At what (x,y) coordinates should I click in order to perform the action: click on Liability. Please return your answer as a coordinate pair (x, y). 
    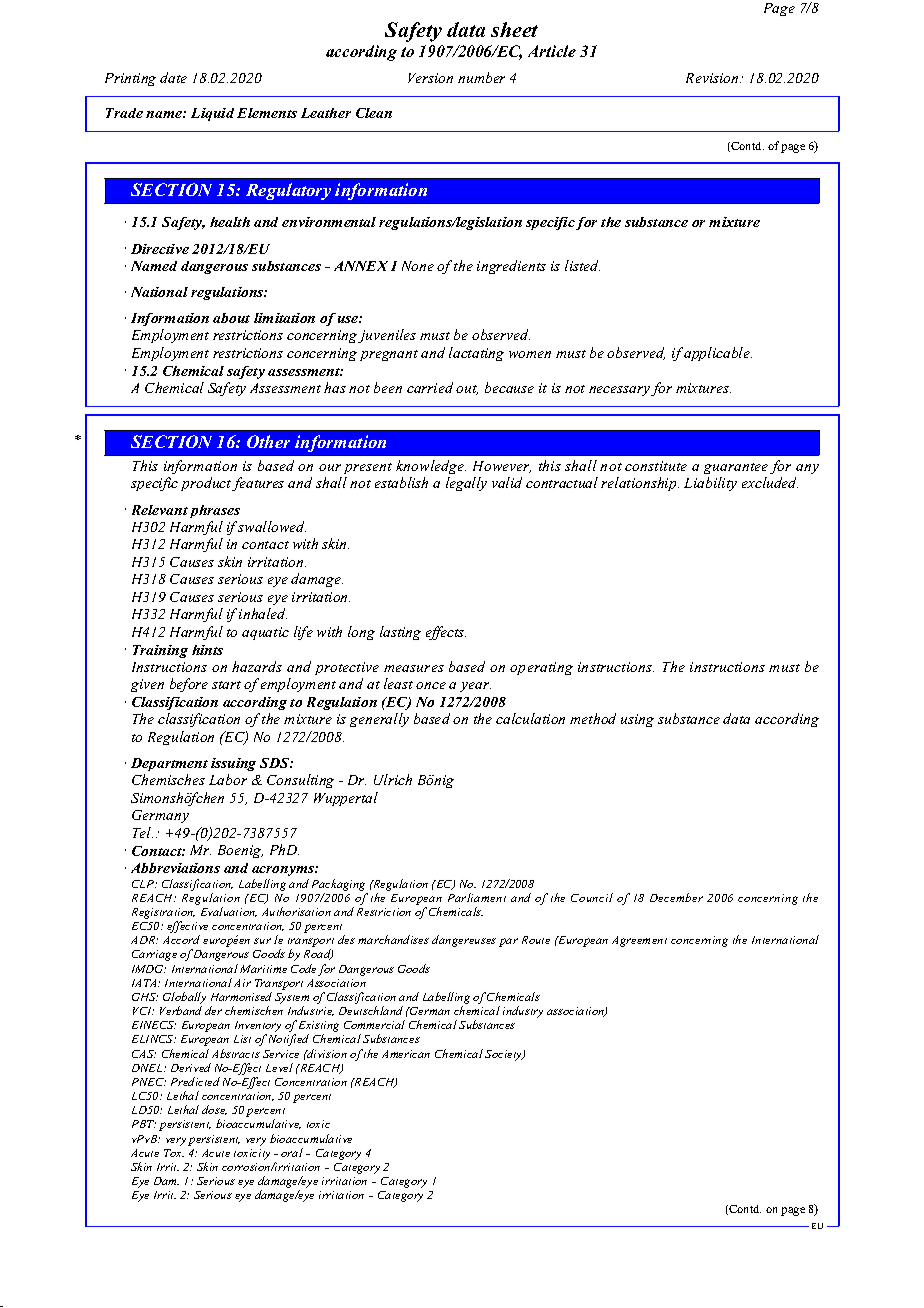
    Looking at the image, I should click on (710, 484).
